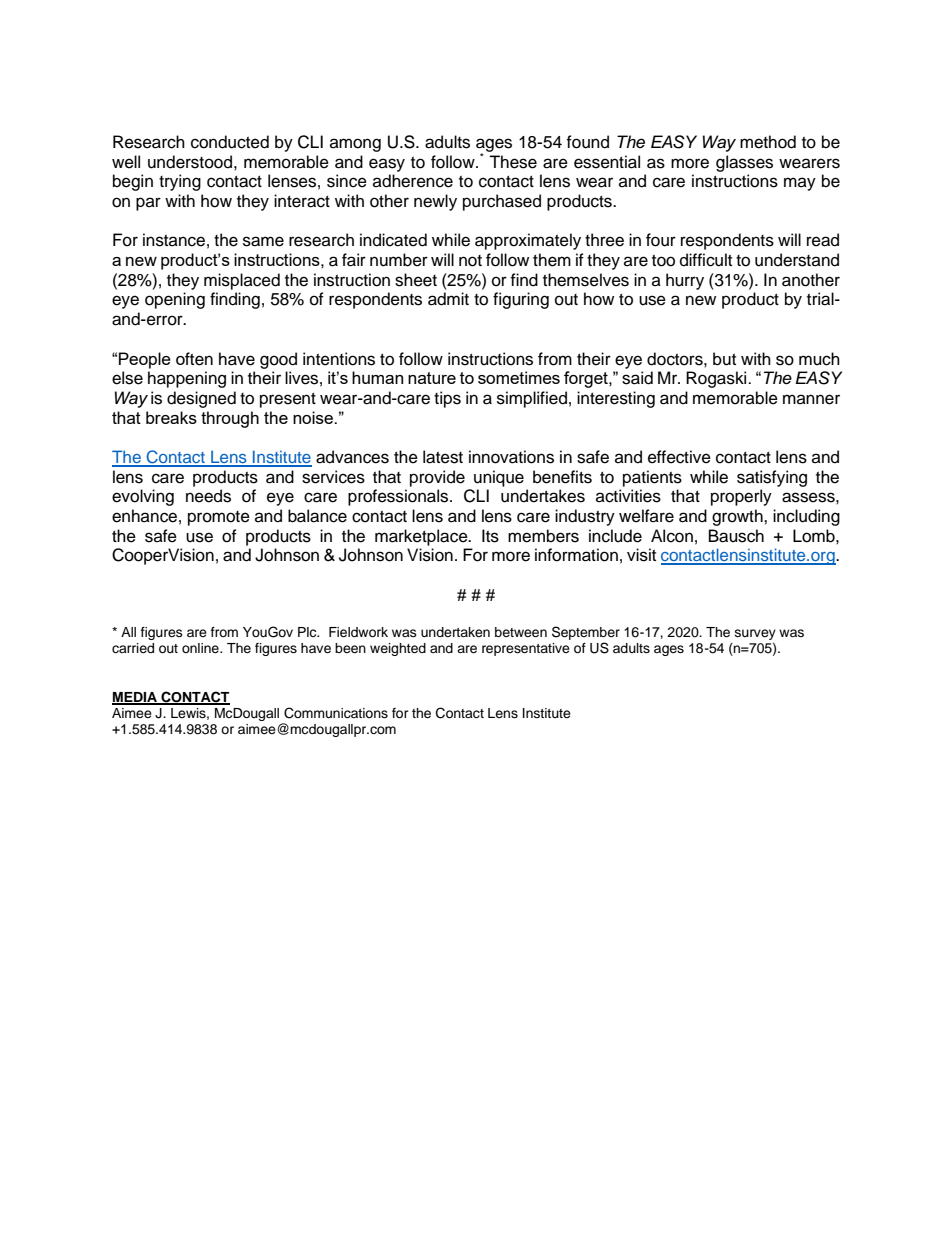 The image size is (952, 1233). Describe the element at coordinates (398, 649) in the screenshot. I see `weighted` at that location.
